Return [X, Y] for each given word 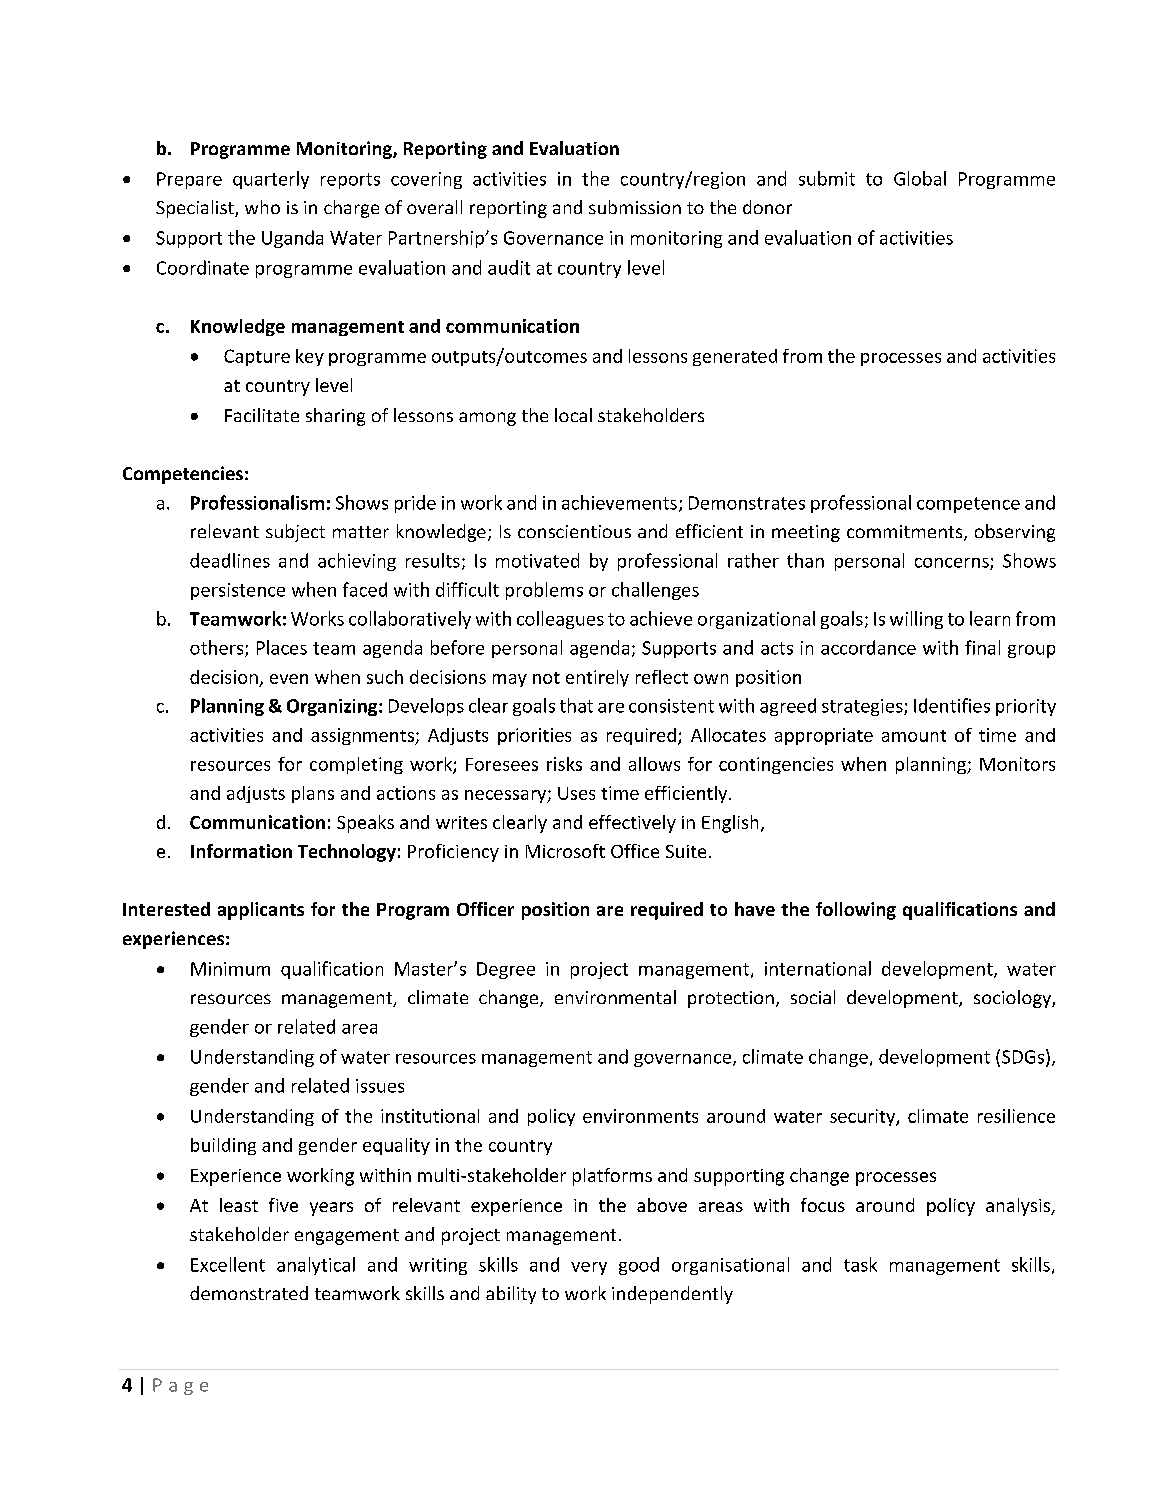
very [589, 1268]
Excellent [228, 1264]
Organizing [333, 707]
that [576, 705]
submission [635, 207]
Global [920, 178]
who [262, 207]
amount [914, 736]
